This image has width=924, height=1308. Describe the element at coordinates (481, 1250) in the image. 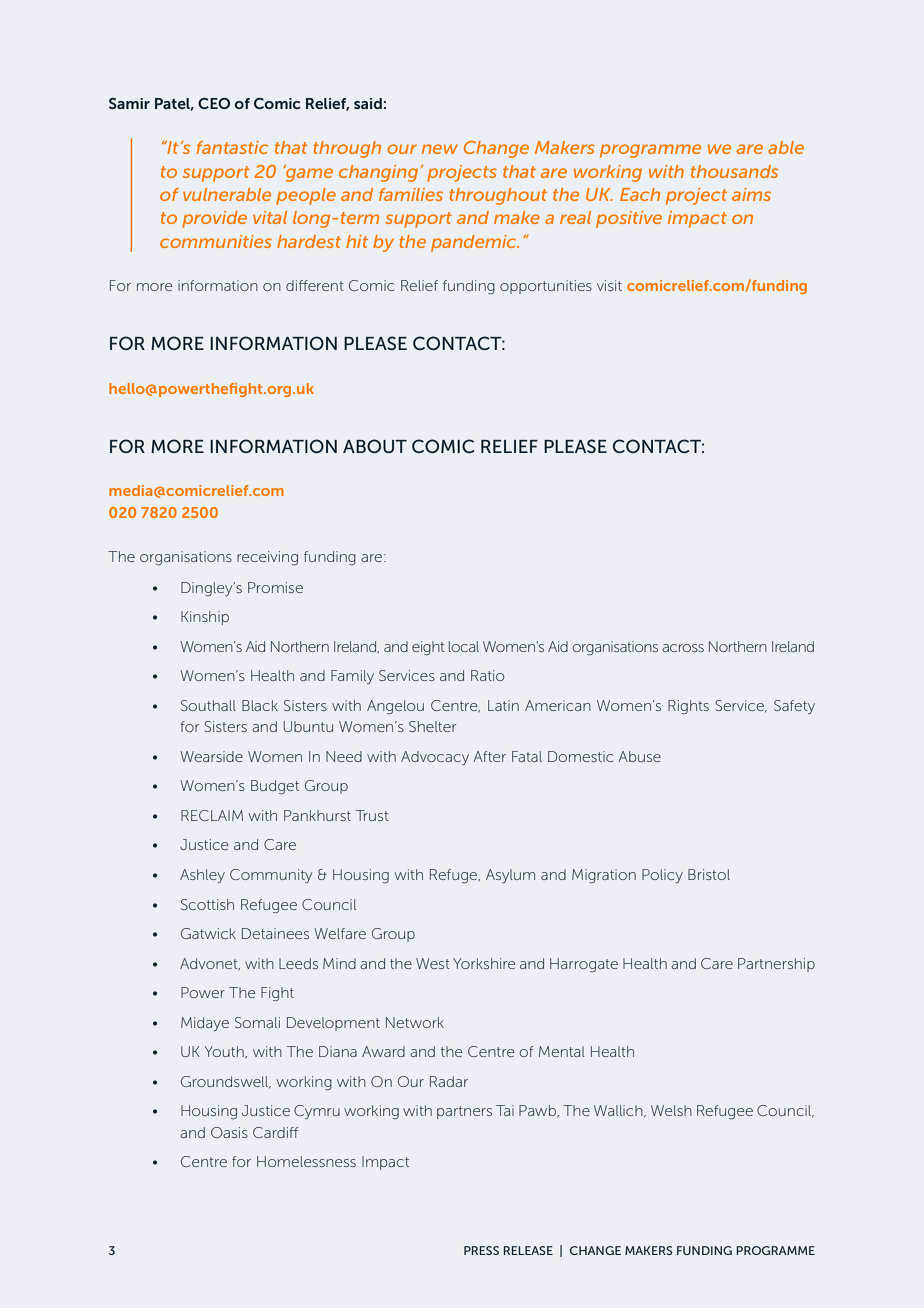

I see `PRESS` at that location.
